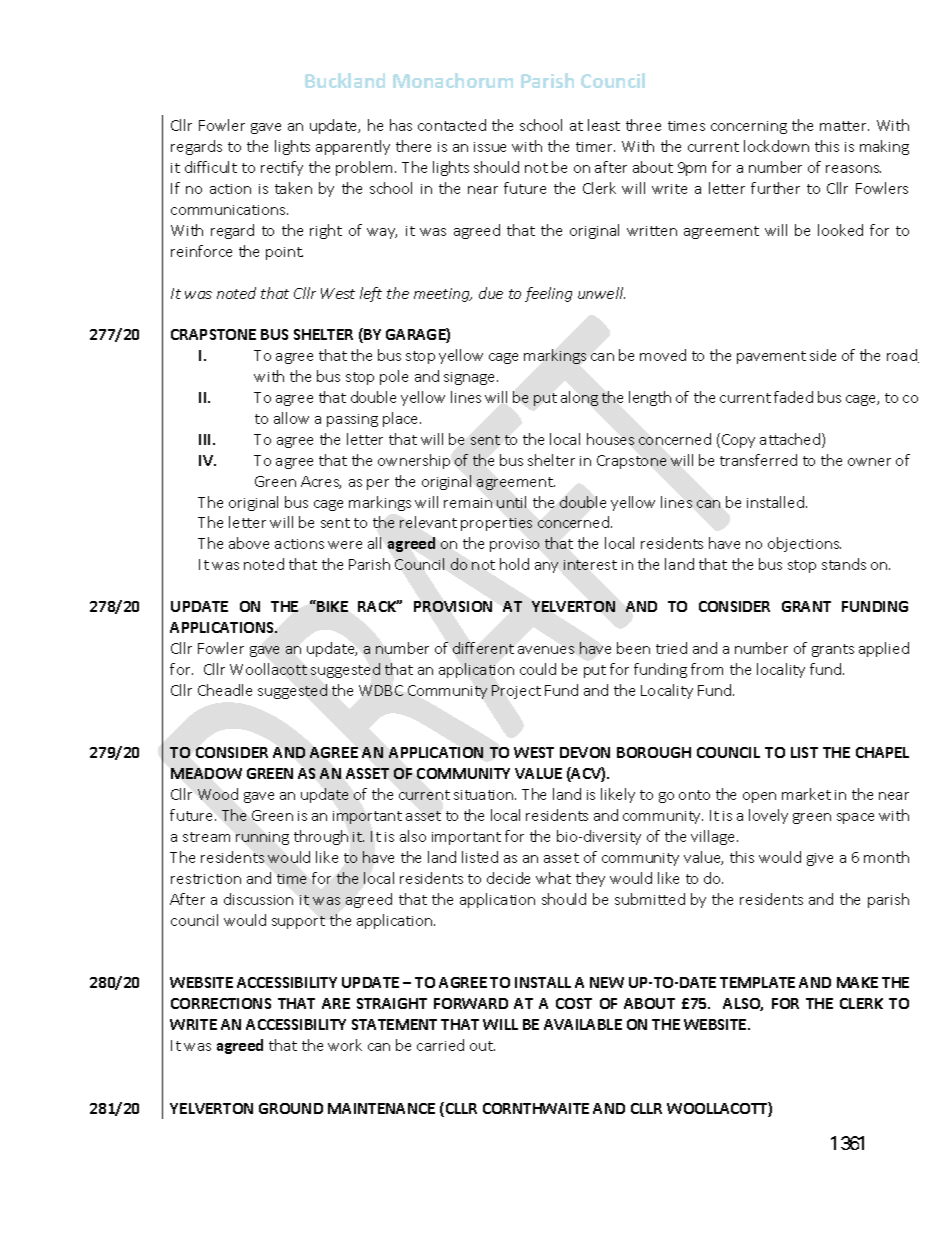 This screenshot has height=1233, width=952. I want to click on DEVON, so click(585, 752).
